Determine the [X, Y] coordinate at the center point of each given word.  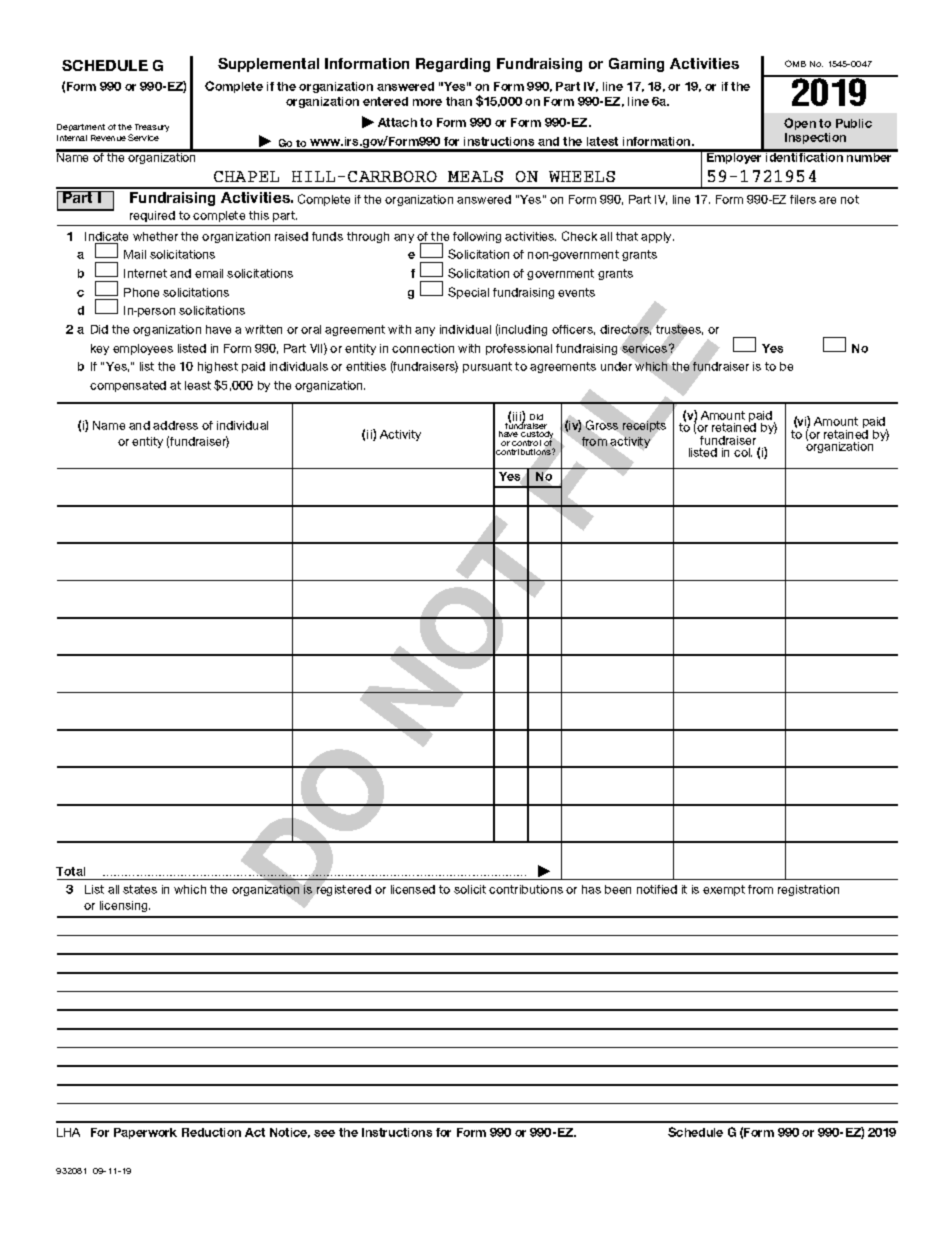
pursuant [487, 367]
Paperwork [145, 1133]
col [743, 452]
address [175, 425]
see [324, 1133]
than [459, 101]
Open [800, 124]
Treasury [152, 128]
